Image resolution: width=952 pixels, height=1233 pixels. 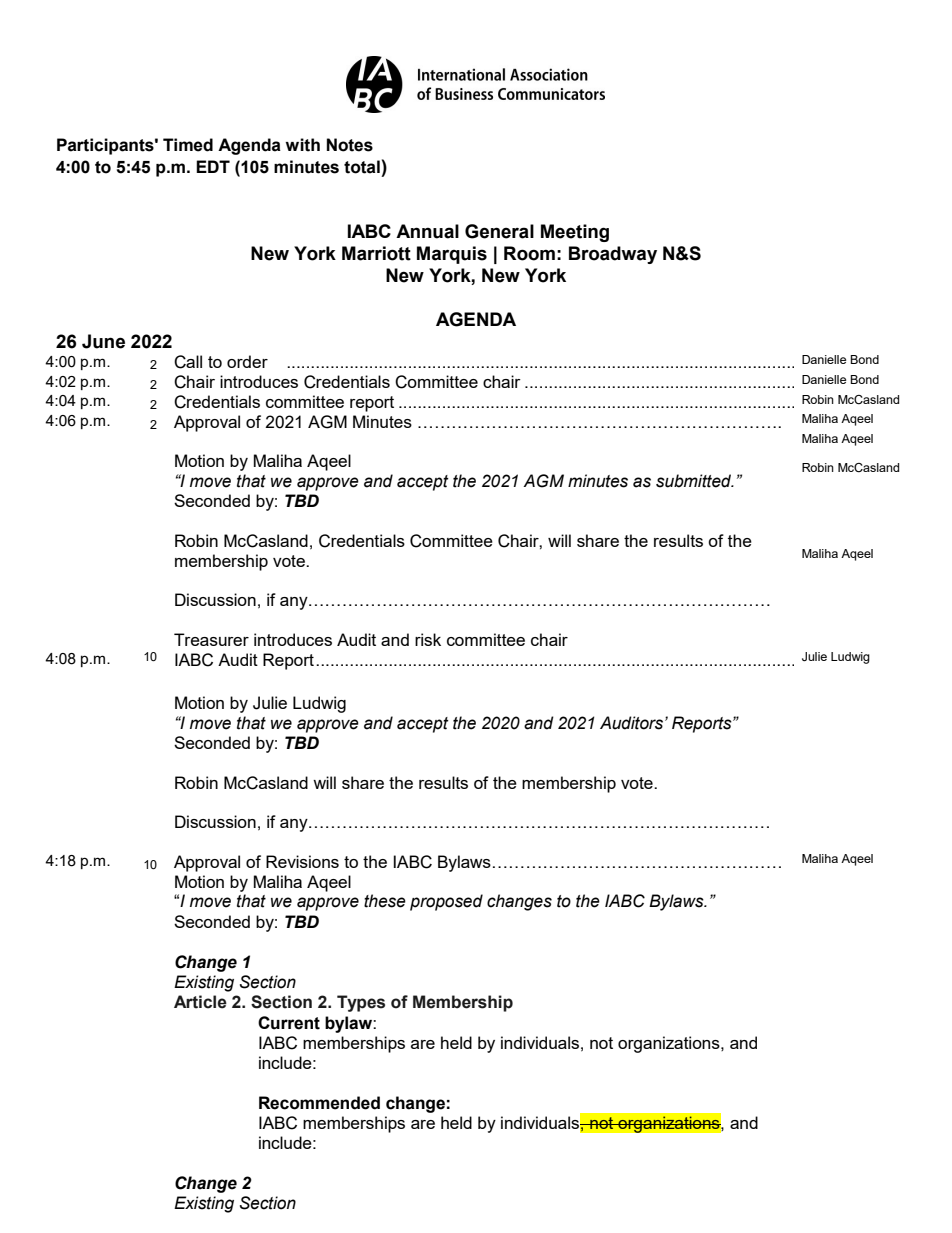 I want to click on Recommended, so click(x=319, y=1103).
